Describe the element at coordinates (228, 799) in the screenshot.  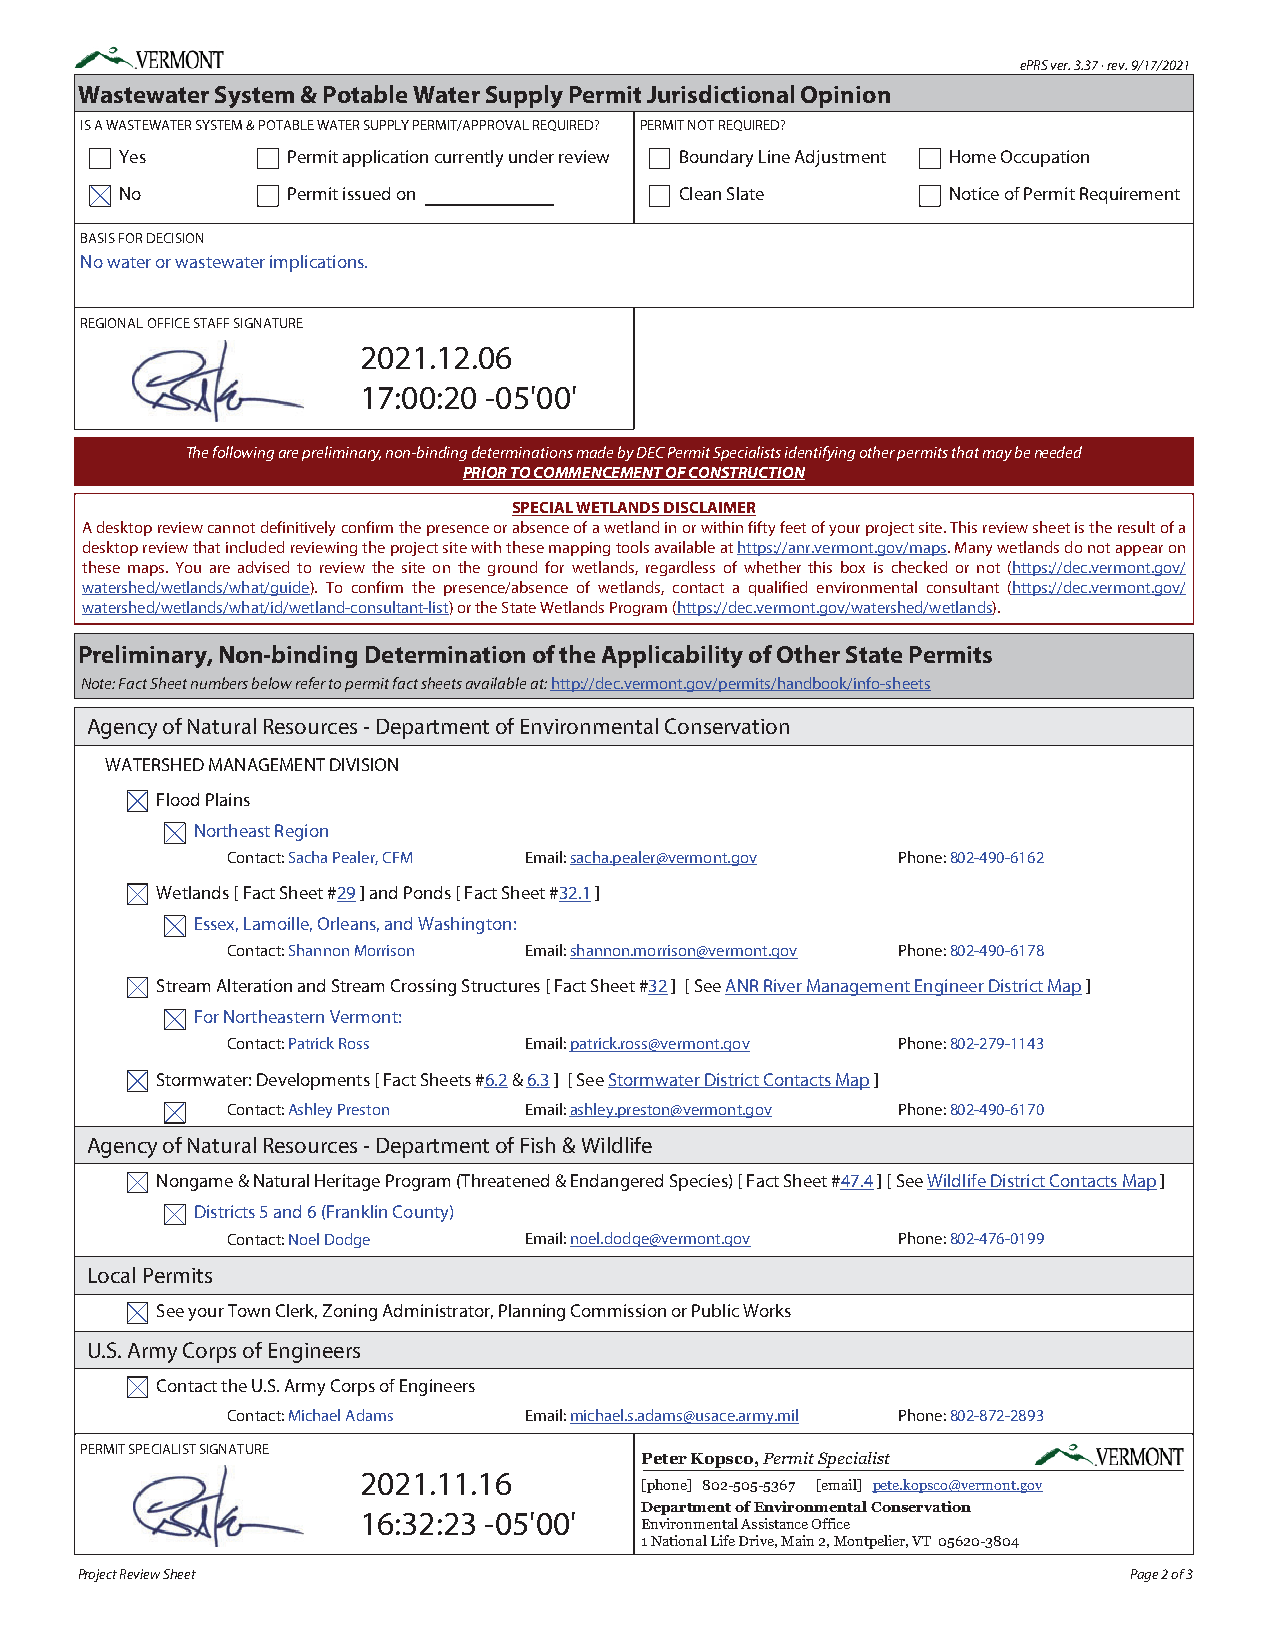
I see `Plains` at that location.
